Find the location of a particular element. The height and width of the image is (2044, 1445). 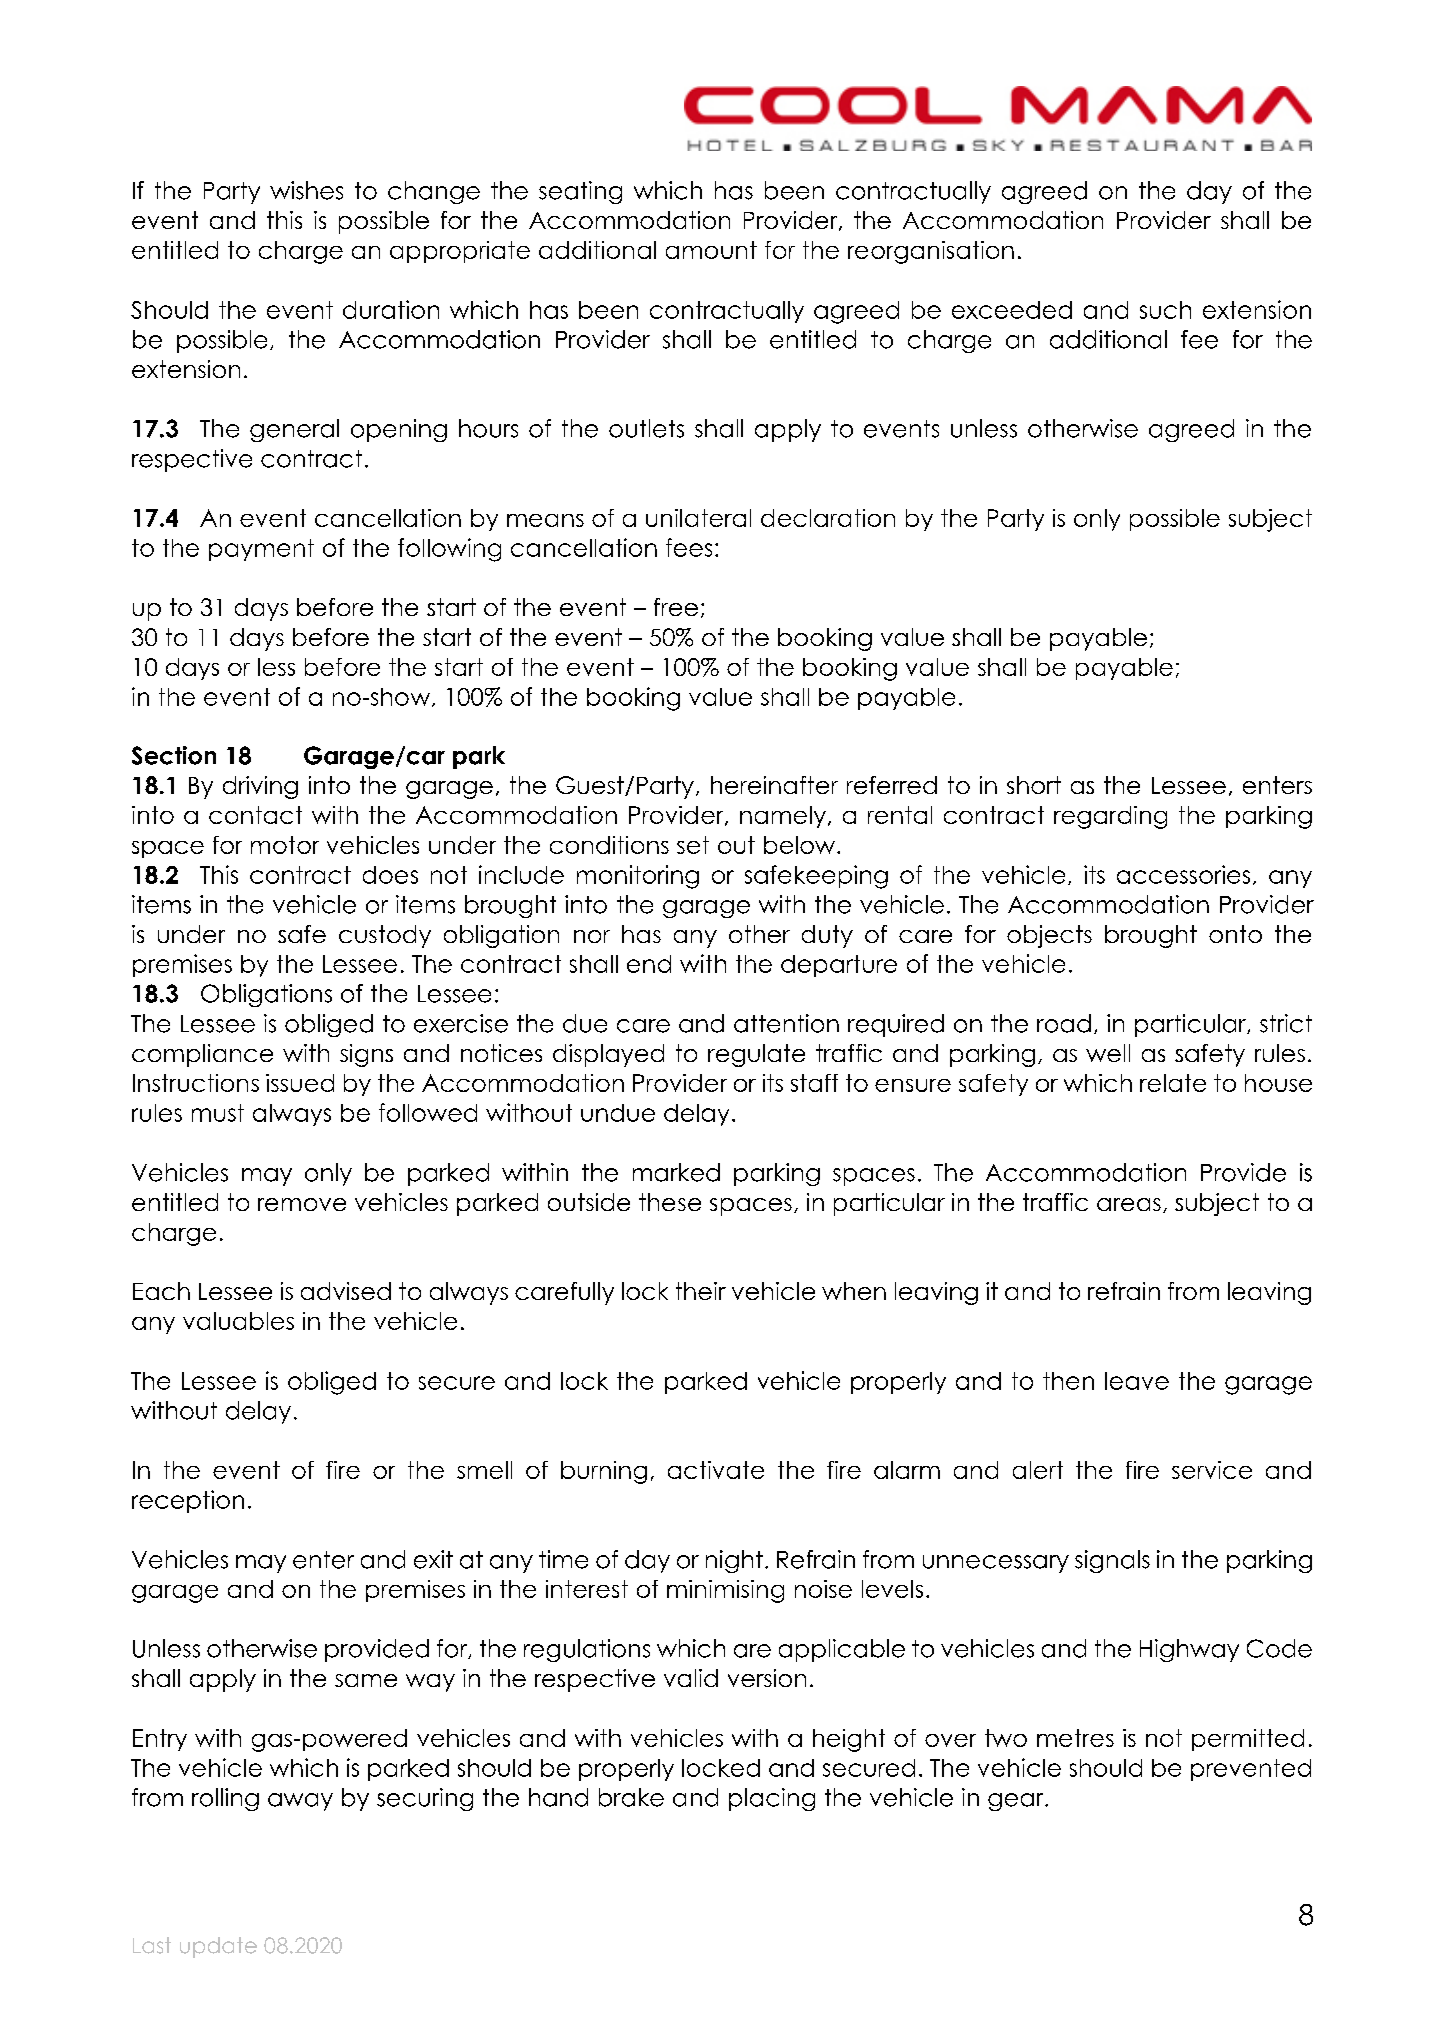

such is located at coordinates (1165, 310).
